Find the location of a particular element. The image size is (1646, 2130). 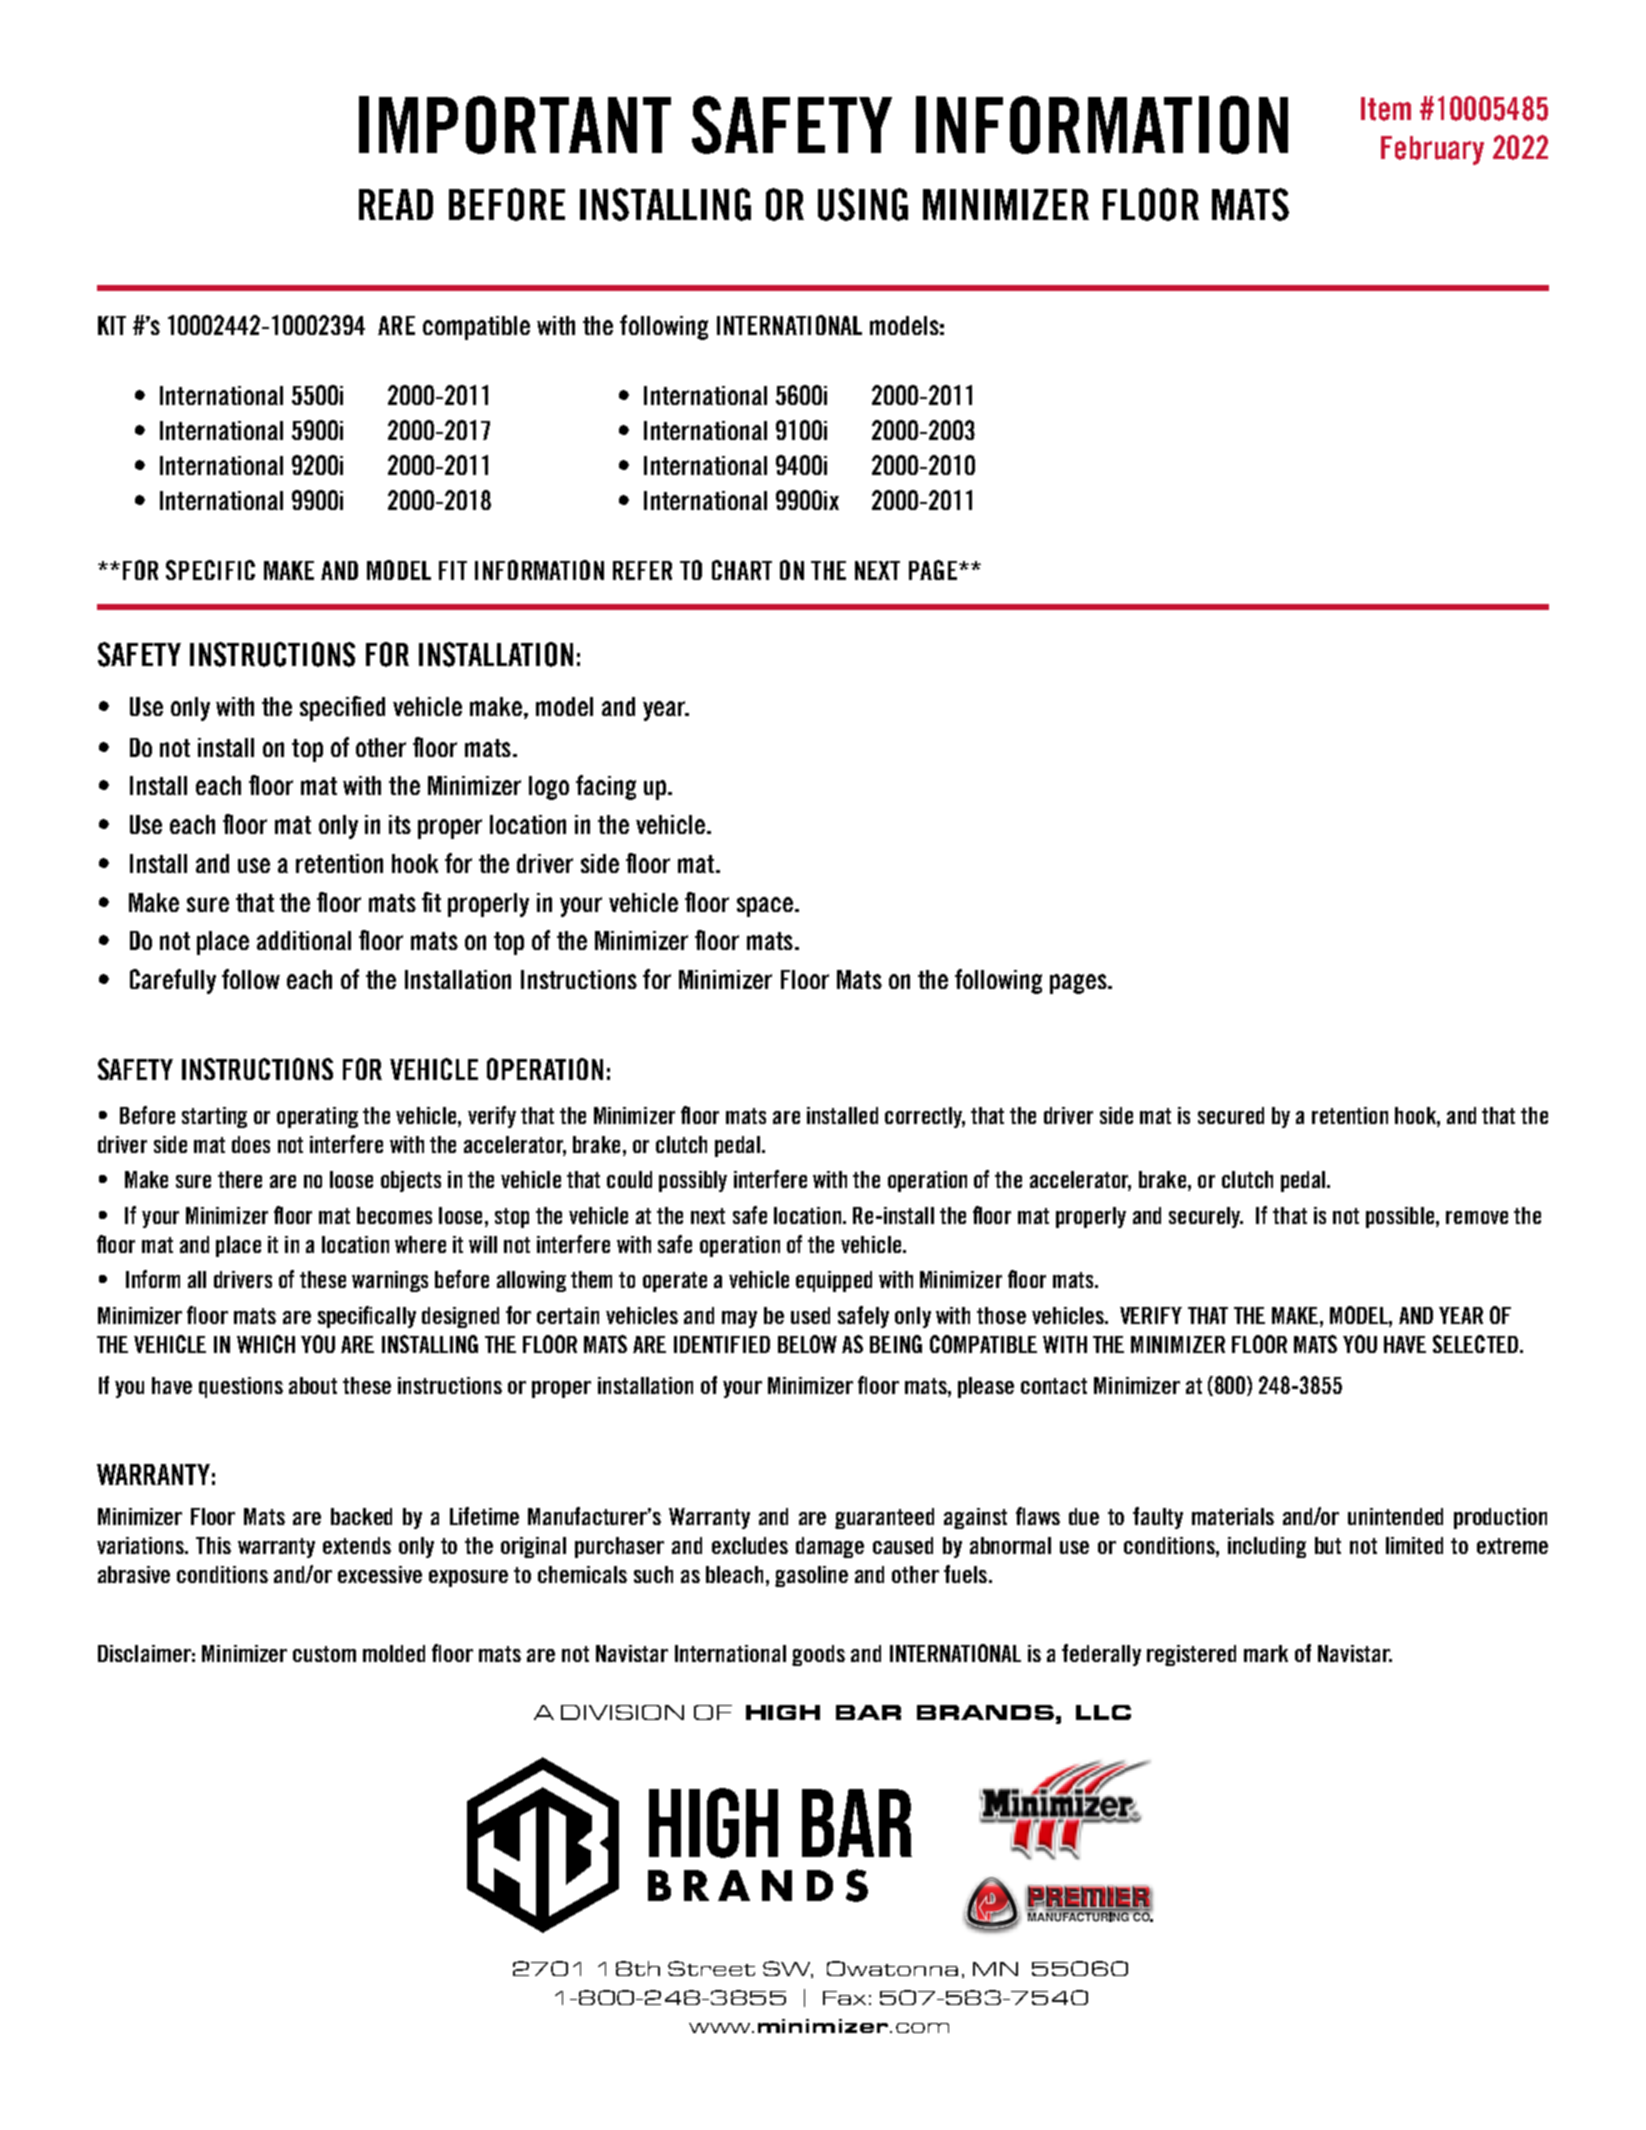

custom is located at coordinates (324, 1654).
